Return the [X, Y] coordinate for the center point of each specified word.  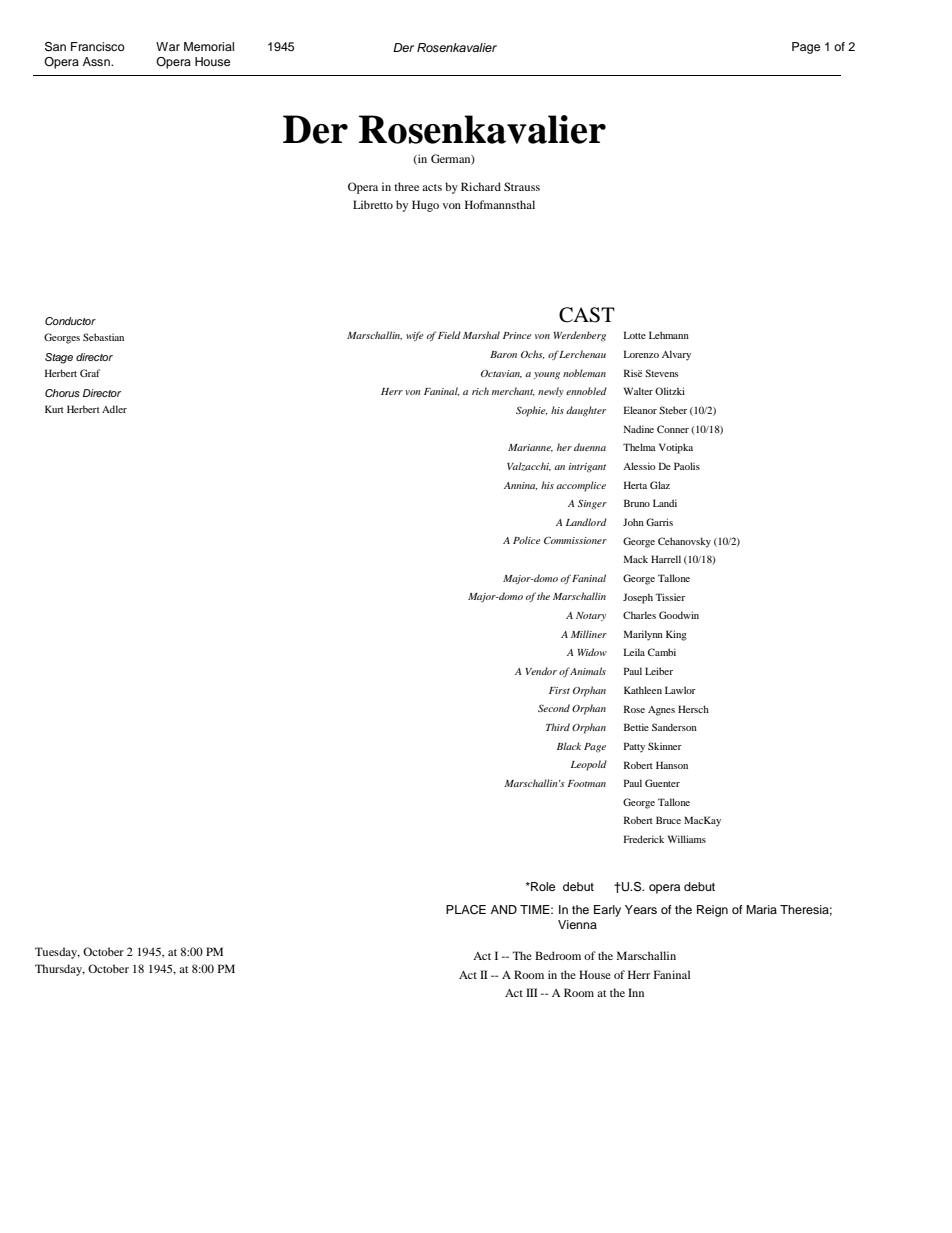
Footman [586, 783]
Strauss [522, 186]
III [532, 992]
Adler [114, 409]
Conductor [70, 321]
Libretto [373, 204]
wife [414, 336]
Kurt [54, 409]
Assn [97, 61]
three [406, 186]
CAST [587, 315]
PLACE [466, 910]
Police [526, 540]
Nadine [639, 429]
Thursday [60, 970]
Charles [639, 615]
